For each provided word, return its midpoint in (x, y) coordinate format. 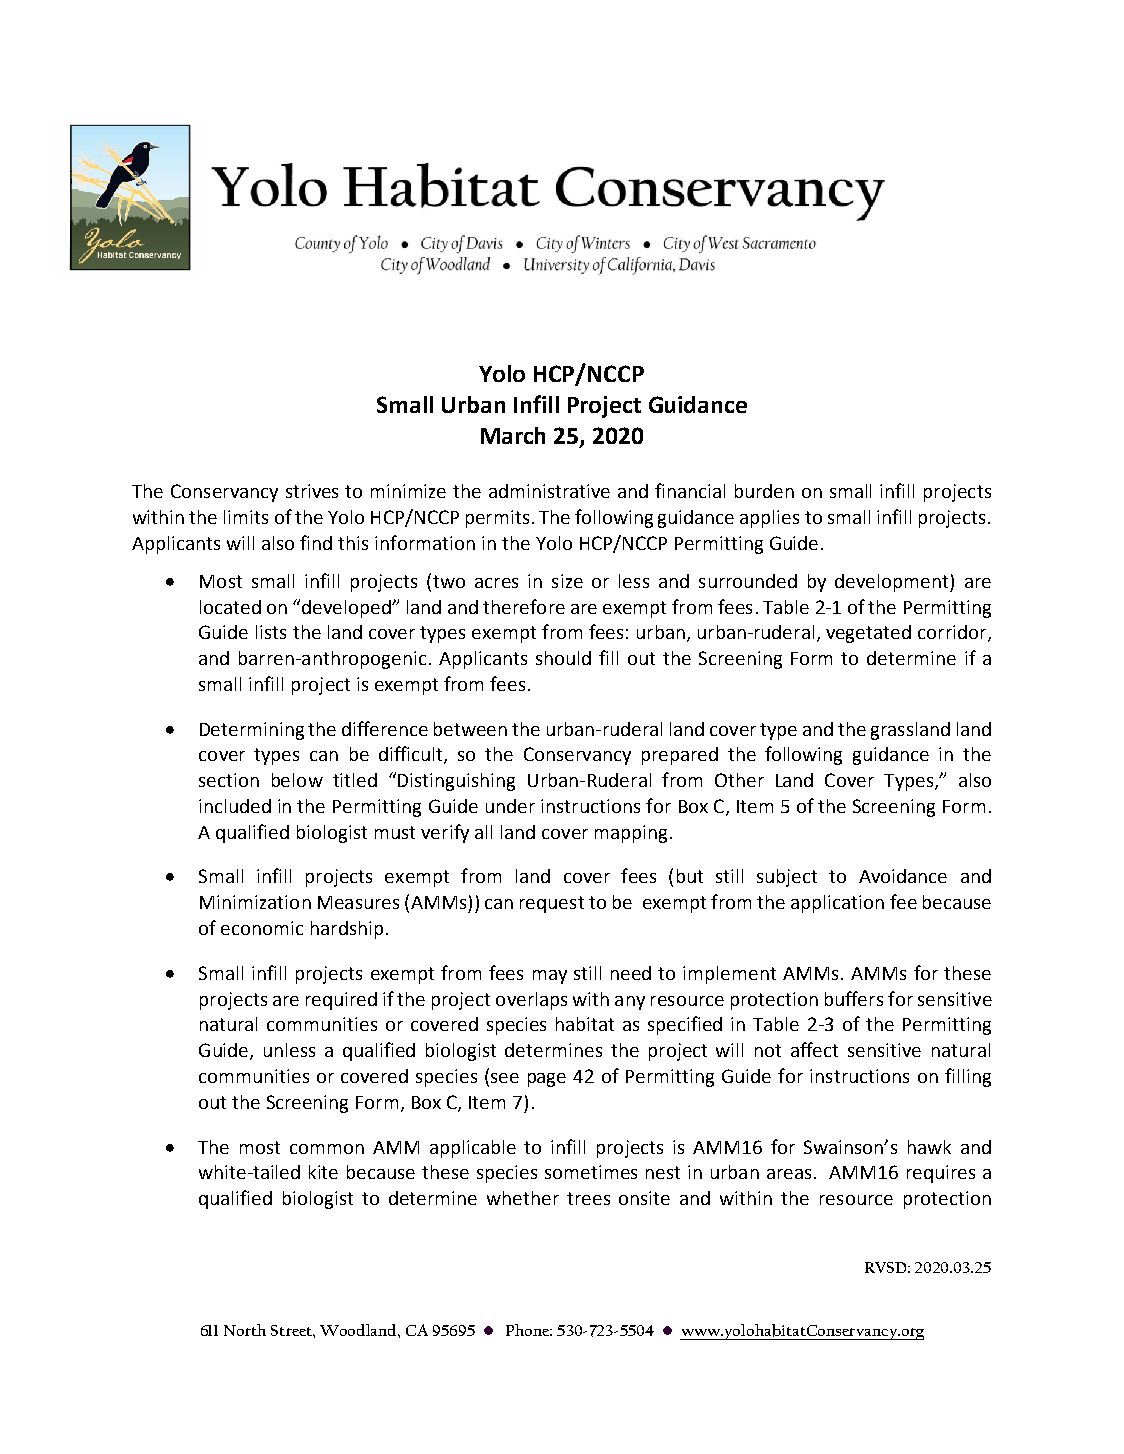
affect (814, 1049)
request (552, 904)
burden (764, 491)
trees (588, 1198)
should (563, 658)
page (547, 1080)
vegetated (868, 634)
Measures (358, 902)
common (327, 1149)
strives (312, 491)
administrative (549, 491)
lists (271, 632)
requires (941, 1174)
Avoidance (903, 876)
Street (293, 1331)
